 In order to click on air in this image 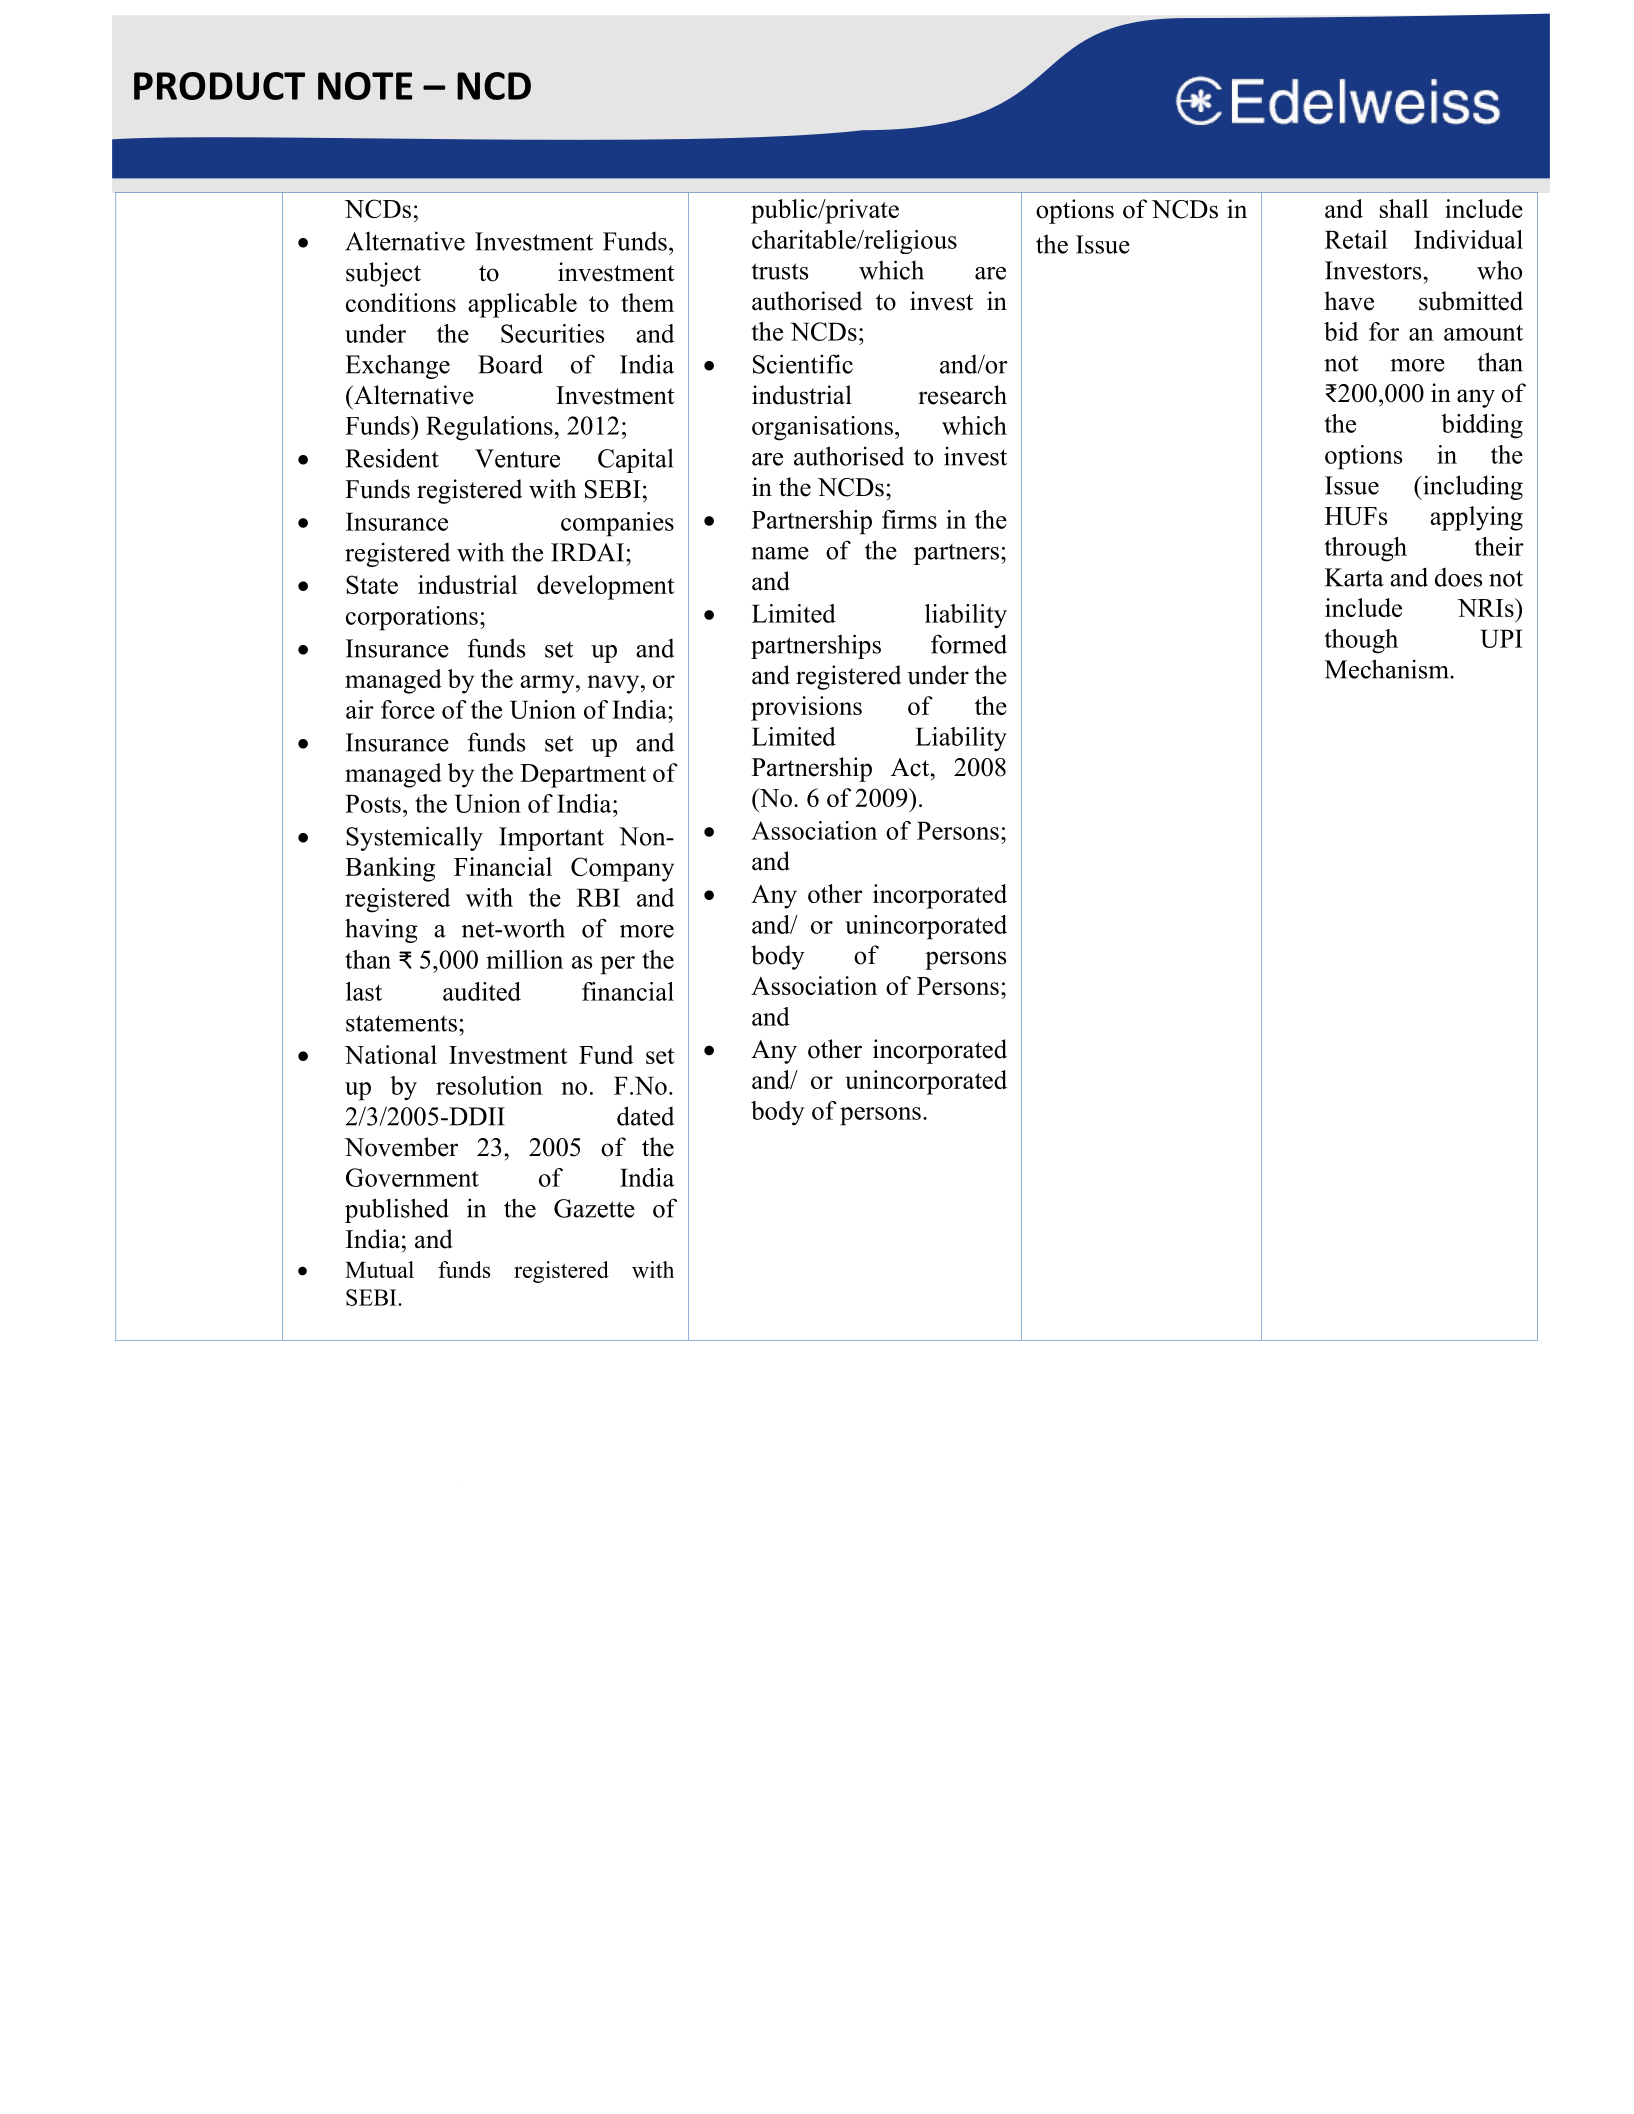, I will do `click(360, 709)`.
